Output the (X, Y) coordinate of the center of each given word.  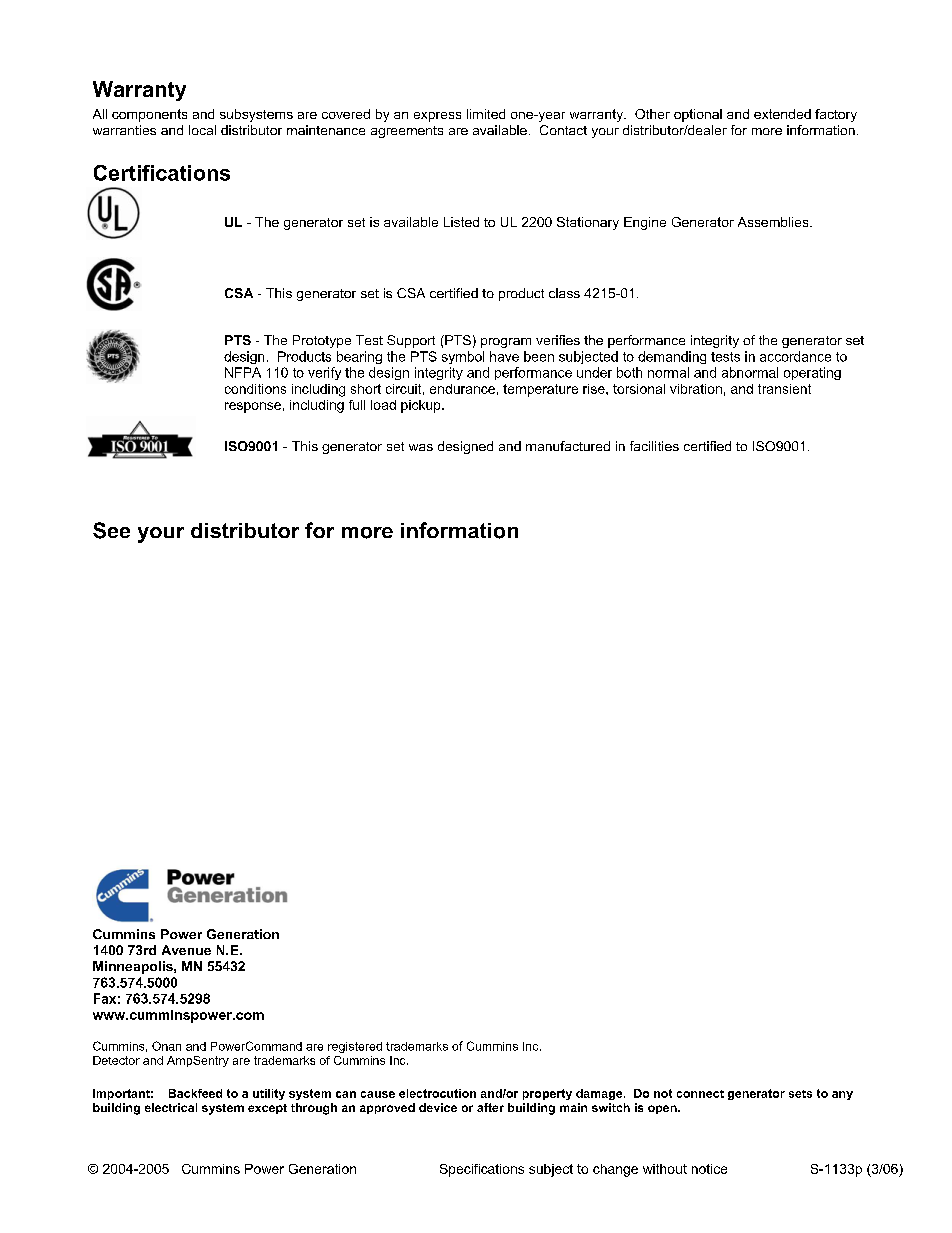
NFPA (243, 372)
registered (355, 1047)
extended (782, 114)
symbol (463, 357)
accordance (795, 356)
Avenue (186, 950)
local (202, 130)
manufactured (568, 446)
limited (486, 114)
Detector (116, 1060)
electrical (171, 1107)
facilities (654, 446)
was (421, 447)
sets (800, 1094)
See (111, 530)
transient (784, 389)
